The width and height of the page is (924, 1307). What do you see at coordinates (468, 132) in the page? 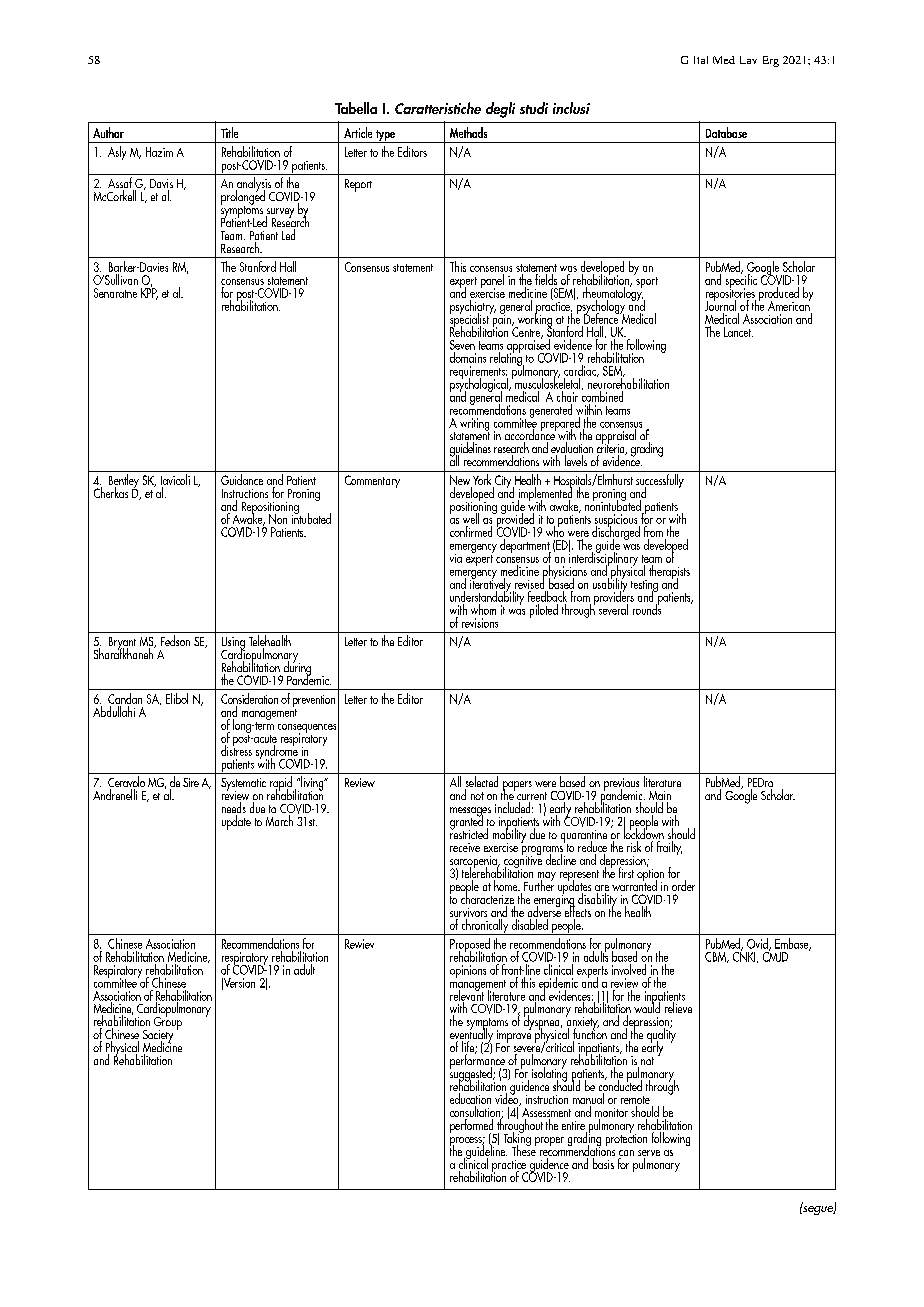
I see `Methods` at bounding box center [468, 132].
